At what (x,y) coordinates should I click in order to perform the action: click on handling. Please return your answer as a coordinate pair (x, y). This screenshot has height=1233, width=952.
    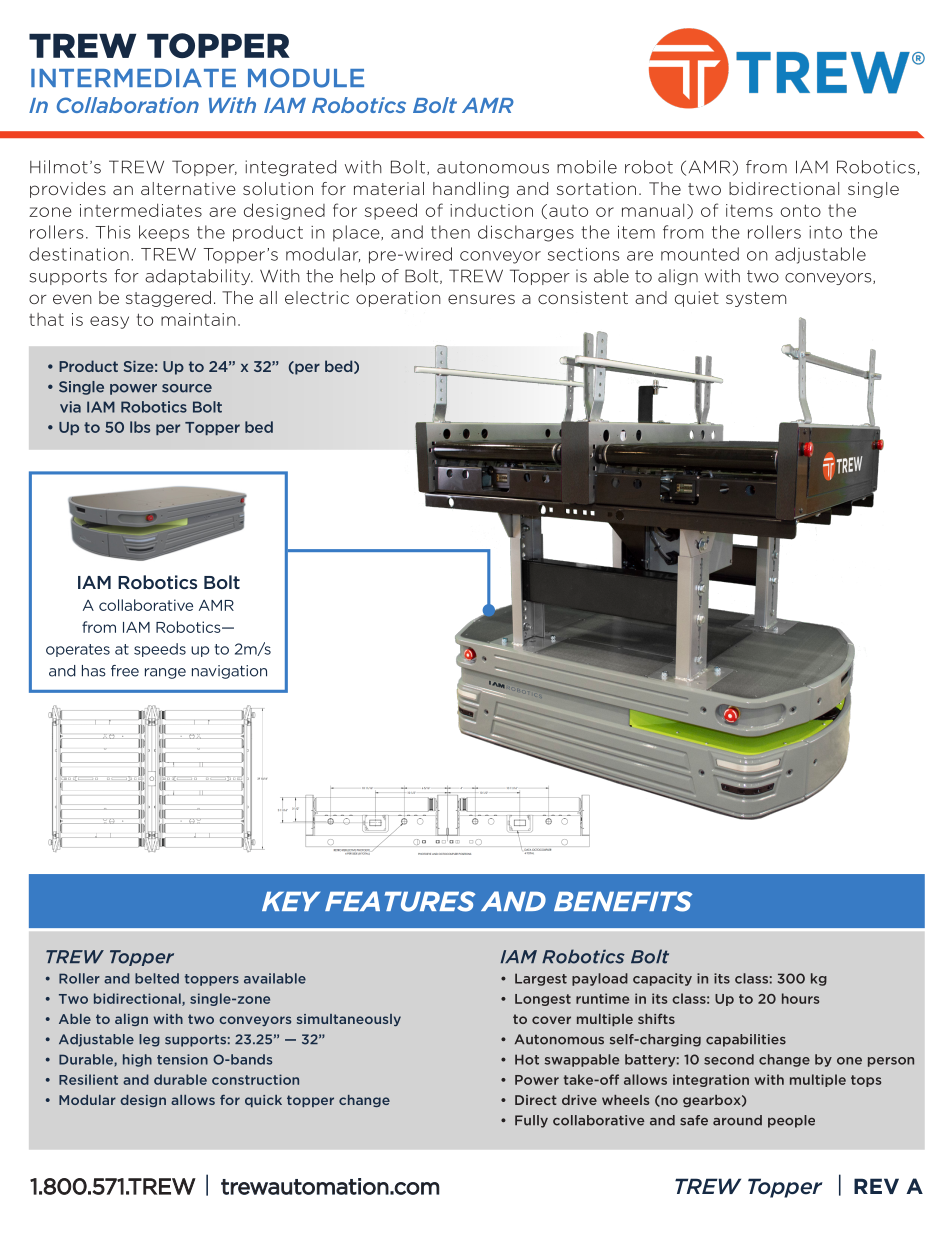
    Looking at the image, I should click on (471, 190).
